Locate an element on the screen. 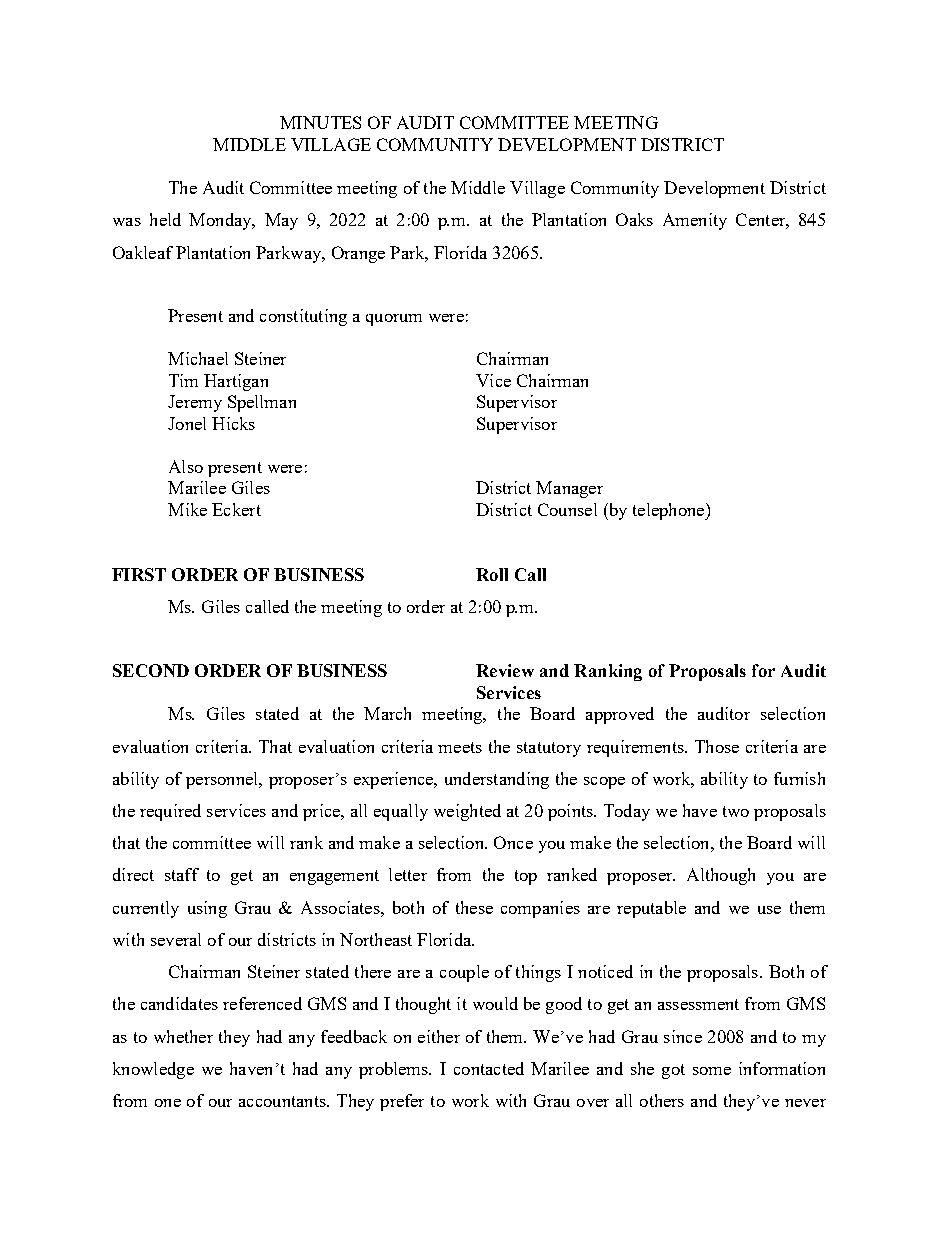 Image resolution: width=952 pixels, height=1233 pixels. Amenity is located at coordinates (695, 221).
